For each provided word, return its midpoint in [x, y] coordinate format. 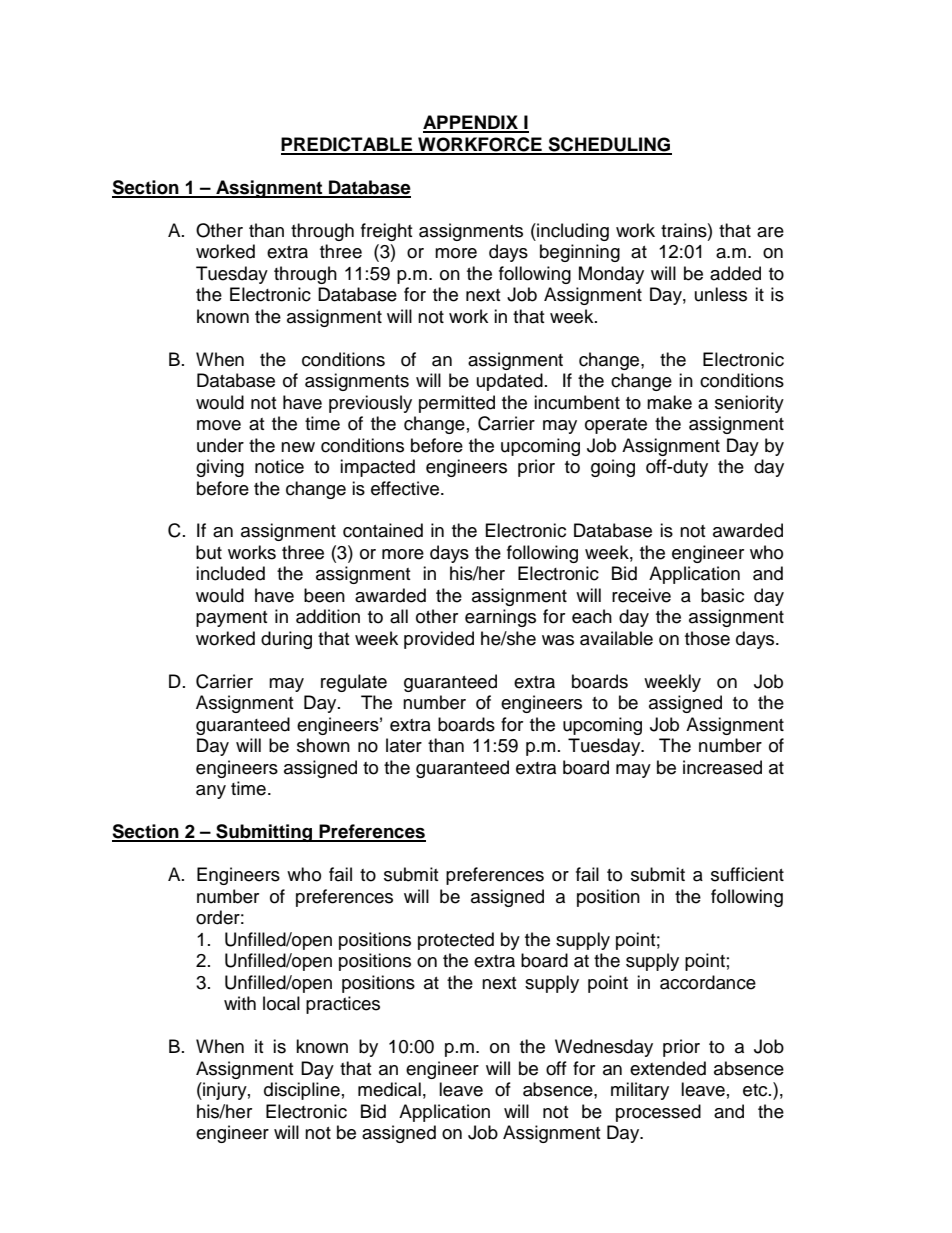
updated [510, 382]
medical [389, 1089]
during [286, 640]
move [219, 425]
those [707, 638]
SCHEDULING [609, 145]
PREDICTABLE [348, 145]
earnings [500, 618]
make [669, 402]
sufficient [747, 874]
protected [456, 941]
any [211, 792]
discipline [302, 1091]
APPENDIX [472, 123]
